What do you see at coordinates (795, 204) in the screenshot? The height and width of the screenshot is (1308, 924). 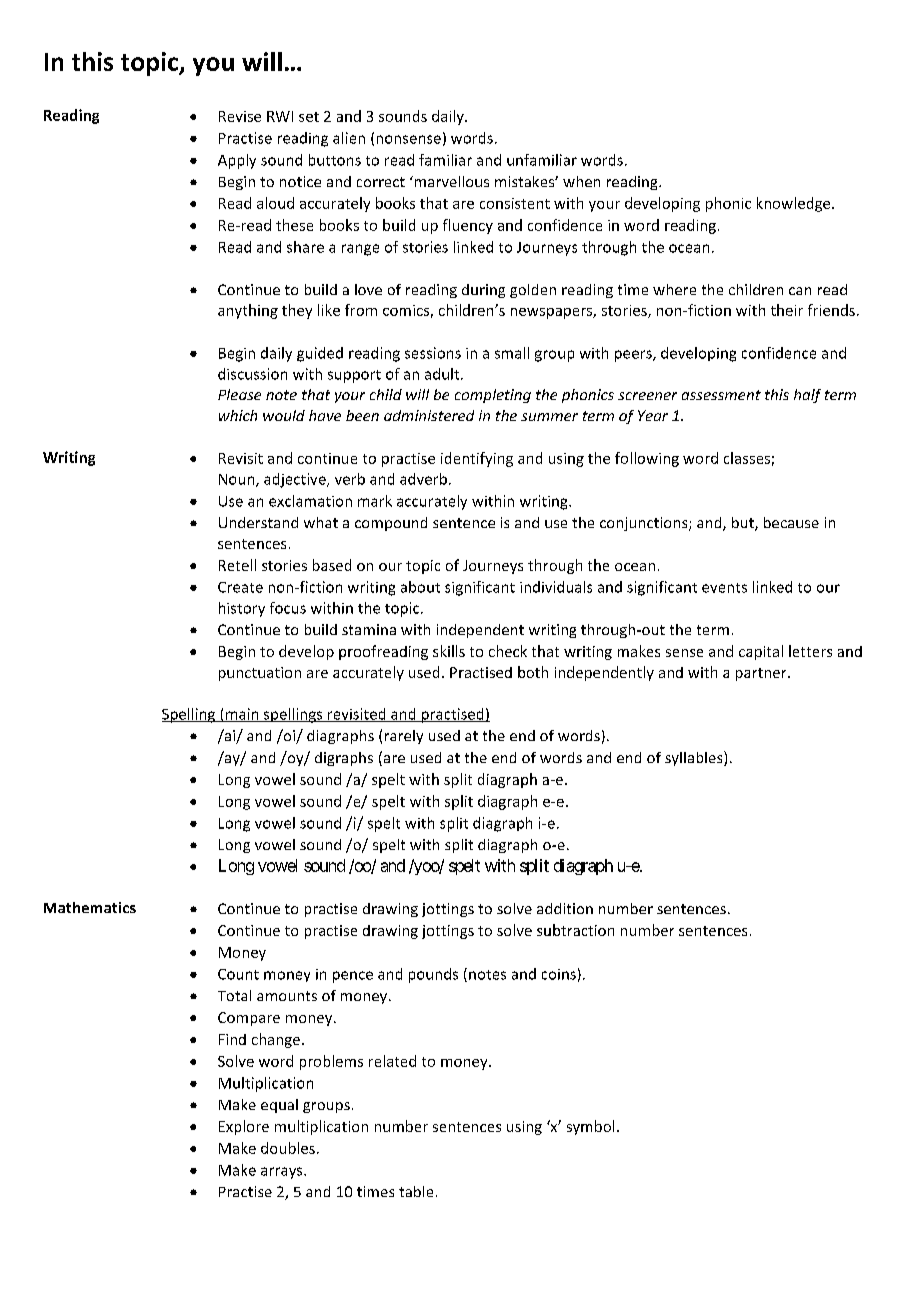 I see `knowledge` at bounding box center [795, 204].
